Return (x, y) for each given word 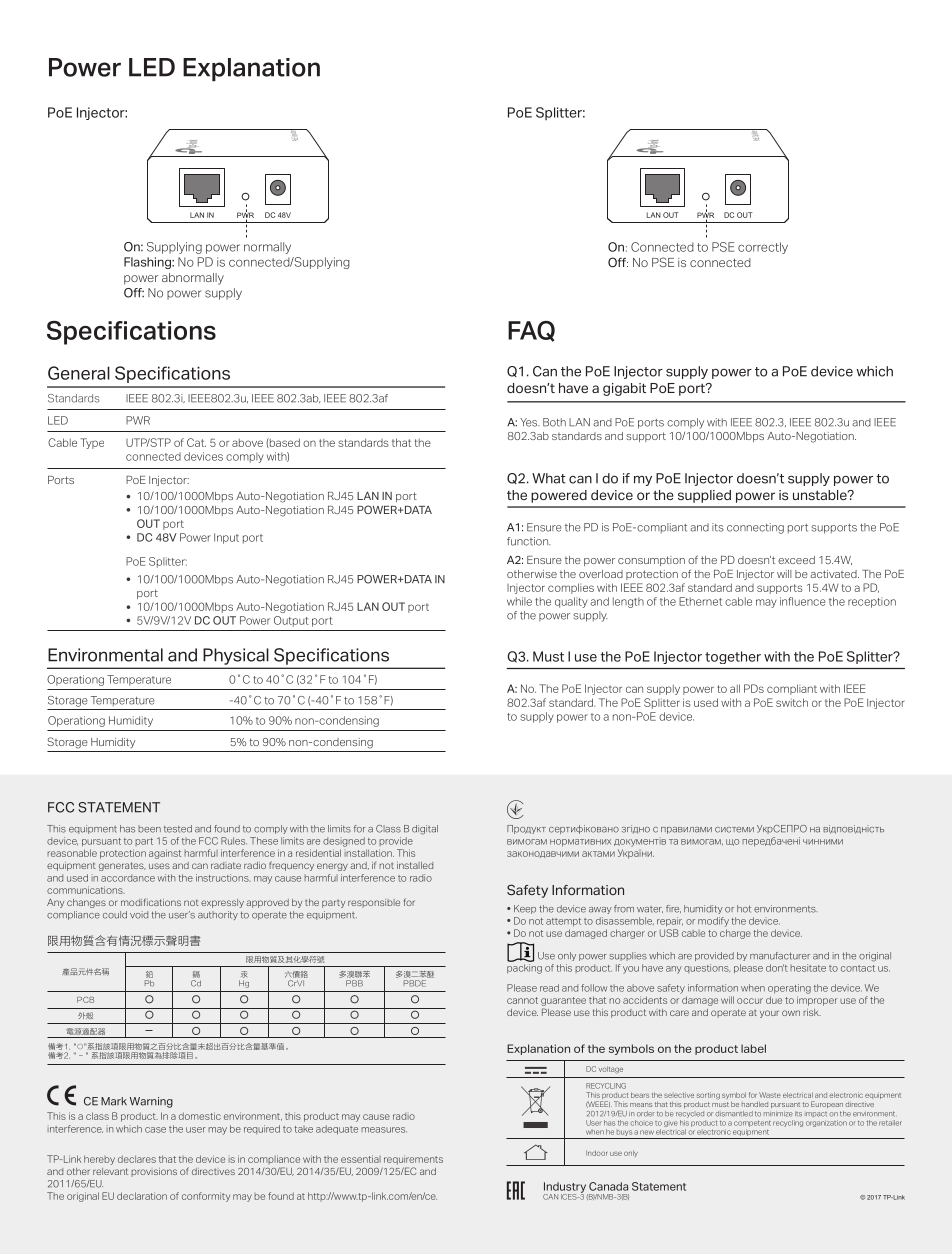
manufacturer (780, 956)
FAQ (531, 331)
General (79, 373)
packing (524, 969)
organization (826, 1123)
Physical (236, 656)
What (549, 478)
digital (425, 830)
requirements (413, 1160)
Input (226, 538)
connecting (755, 528)
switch (792, 702)
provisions (154, 1172)
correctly (763, 248)
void (139, 915)
